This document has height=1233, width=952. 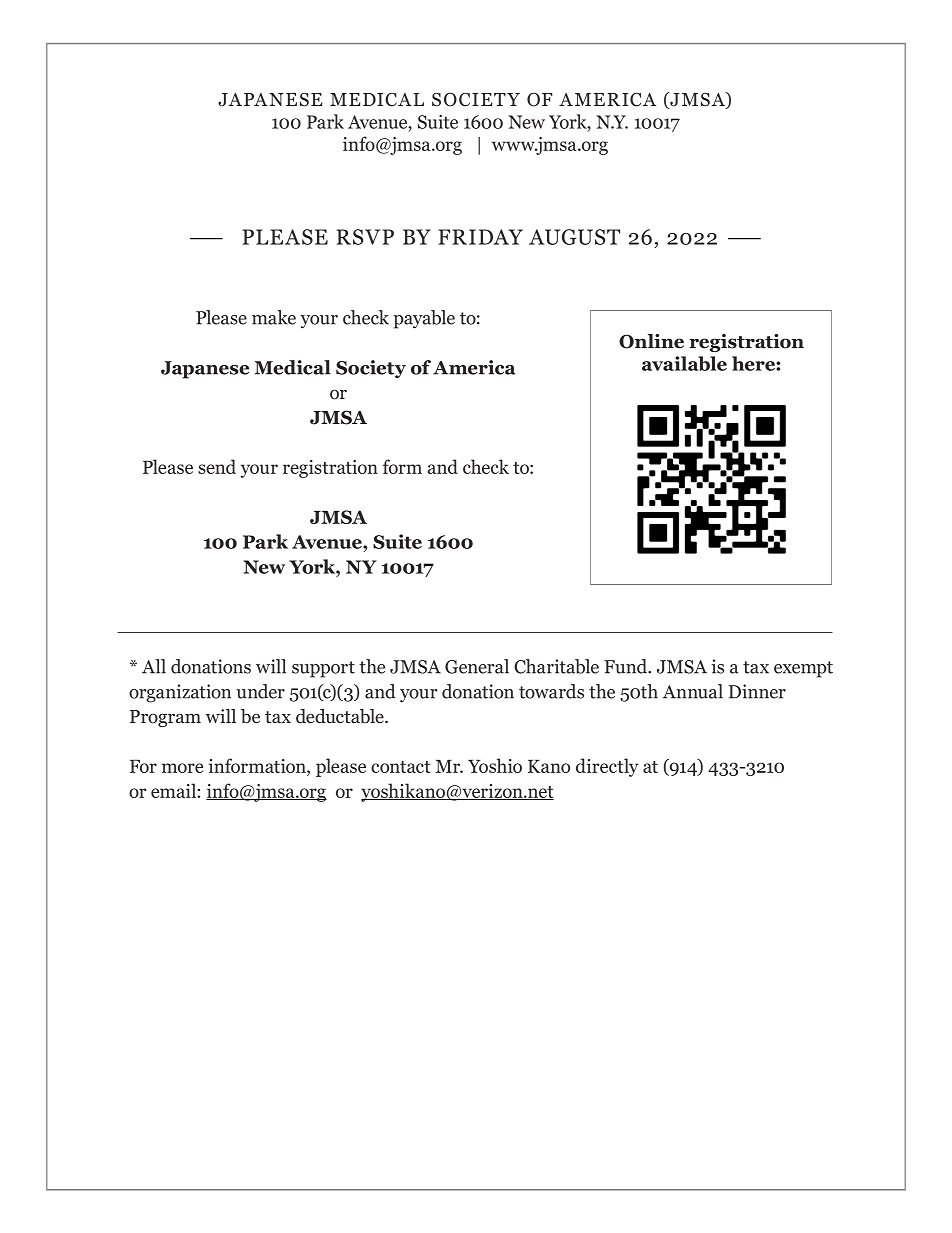 What do you see at coordinates (607, 767) in the document?
I see `directly` at bounding box center [607, 767].
